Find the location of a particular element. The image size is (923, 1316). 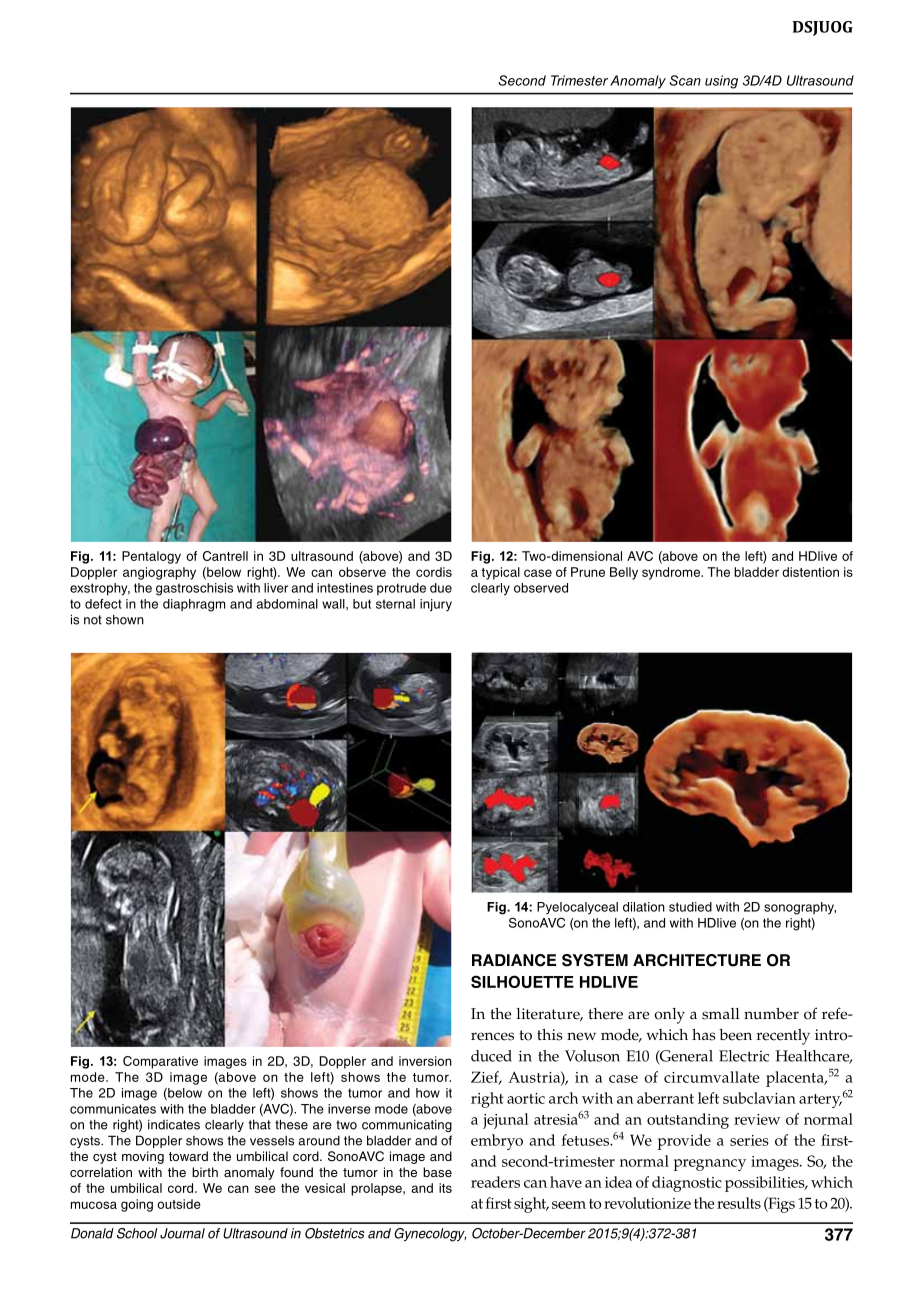

distention is located at coordinates (810, 572).
